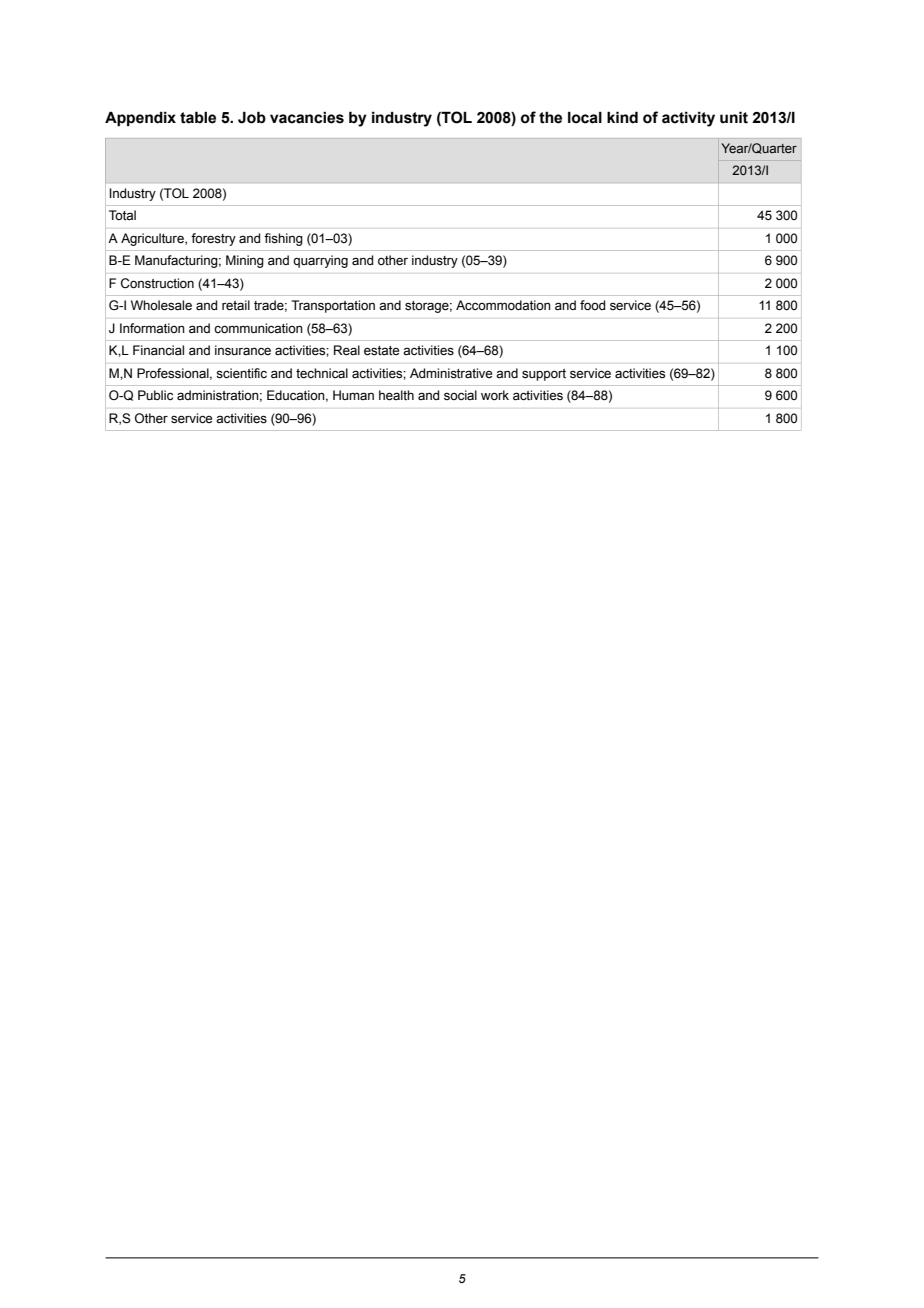 The image size is (924, 1308). I want to click on forestry, so click(213, 239).
